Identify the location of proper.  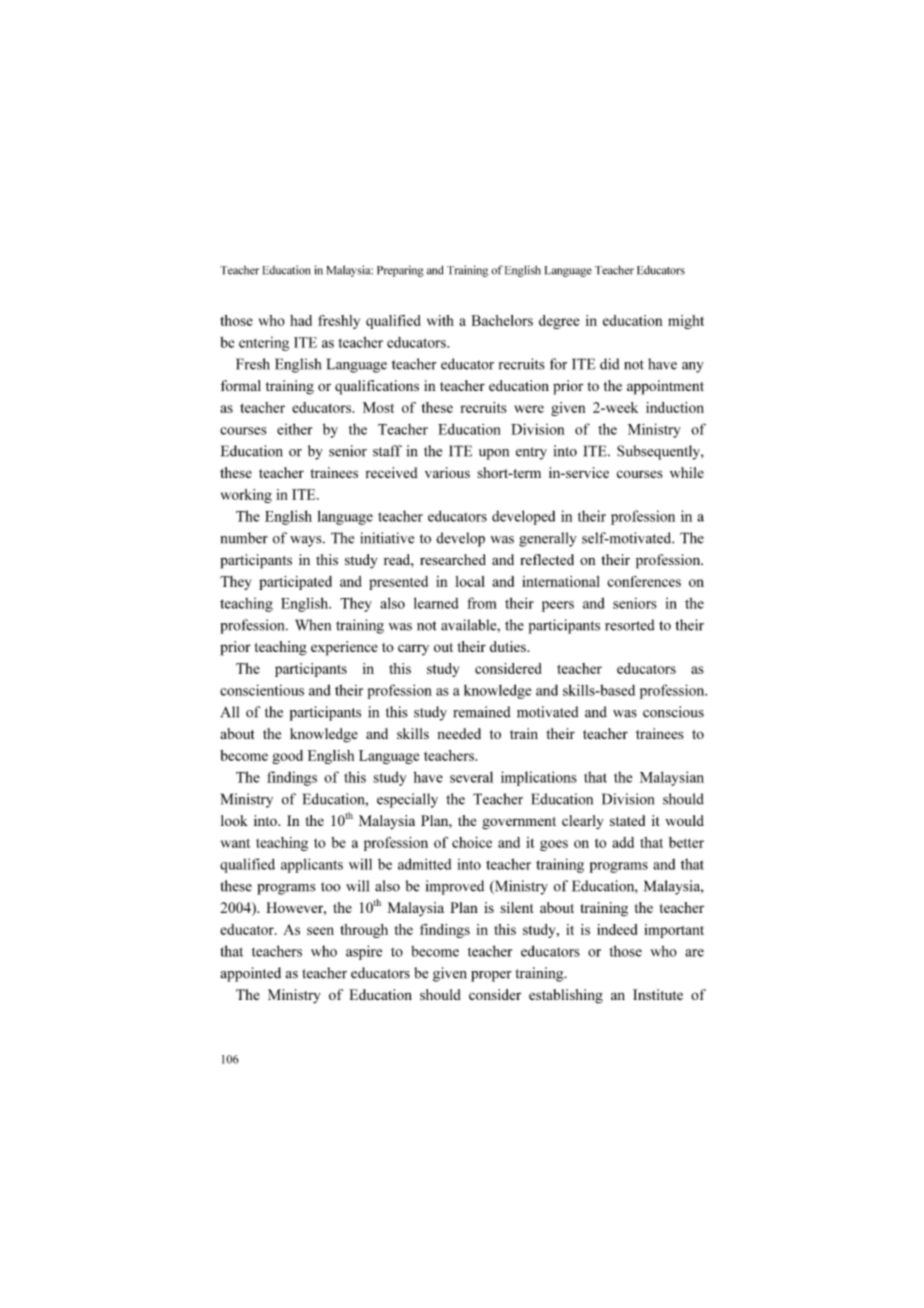
(491, 976).
